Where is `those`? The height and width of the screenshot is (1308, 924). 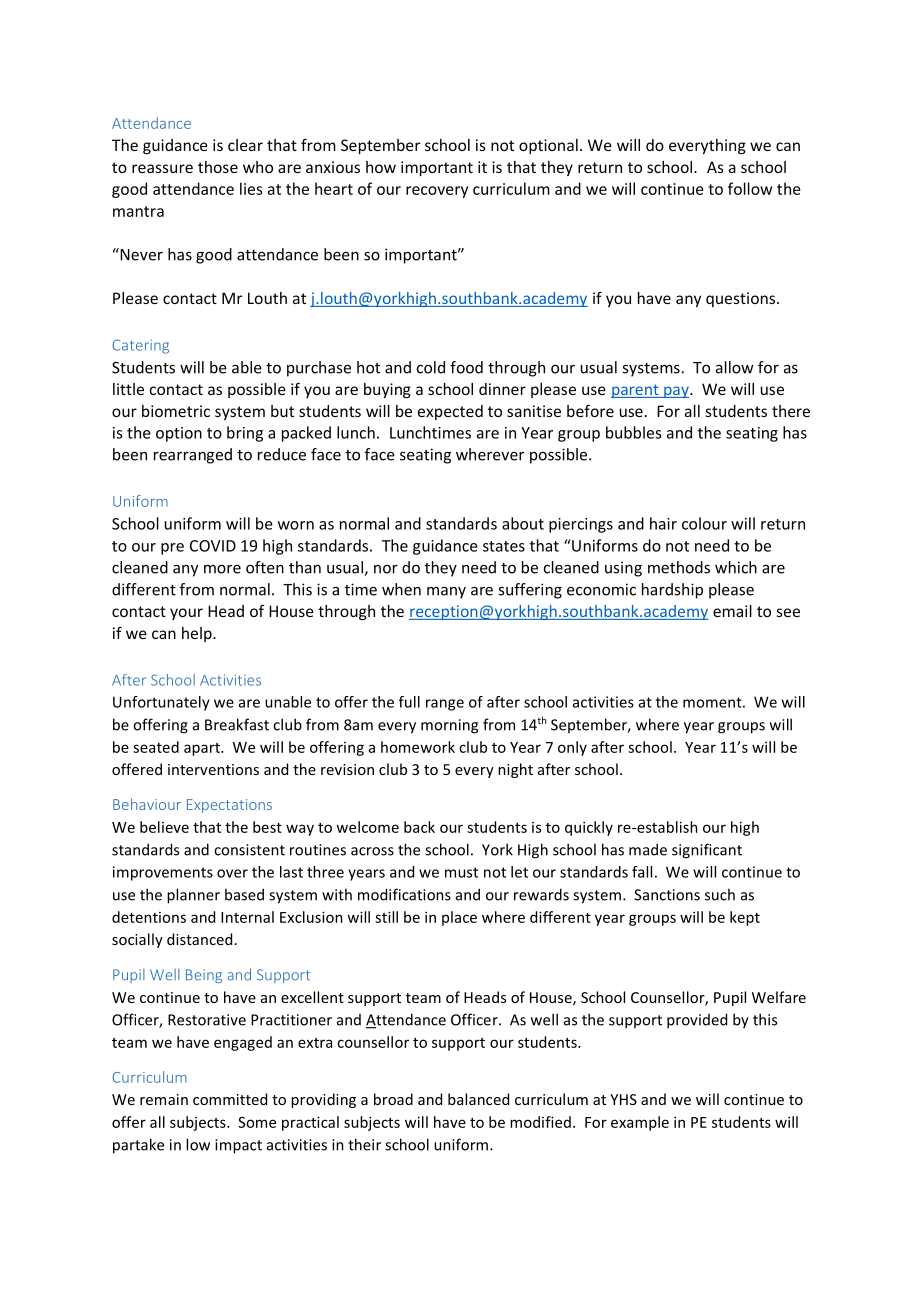
those is located at coordinates (218, 167).
